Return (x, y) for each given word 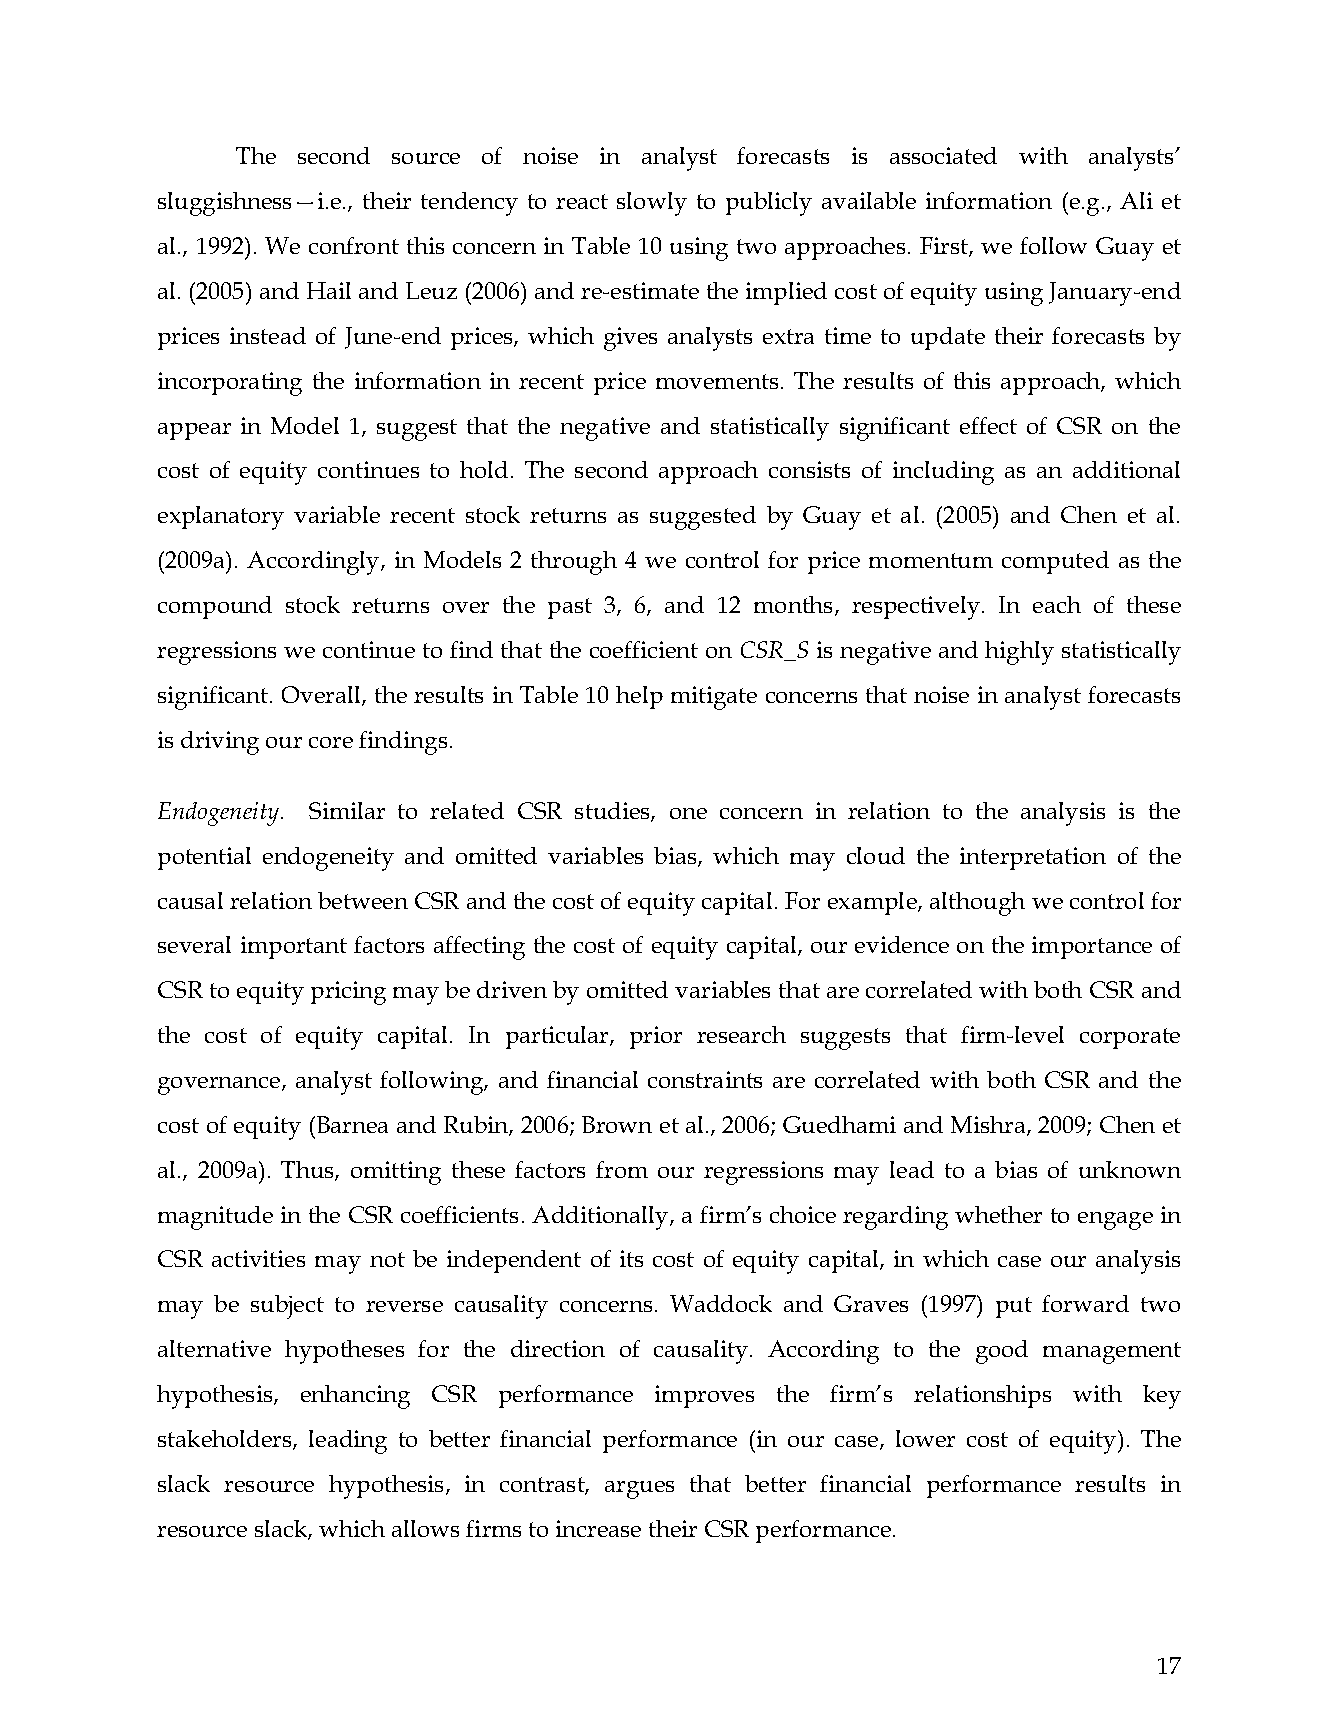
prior (656, 1037)
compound (215, 607)
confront (354, 245)
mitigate (714, 698)
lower (925, 1438)
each (1057, 604)
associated (943, 155)
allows (425, 1528)
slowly (652, 204)
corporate (1130, 1038)
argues (639, 1490)
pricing (348, 993)
